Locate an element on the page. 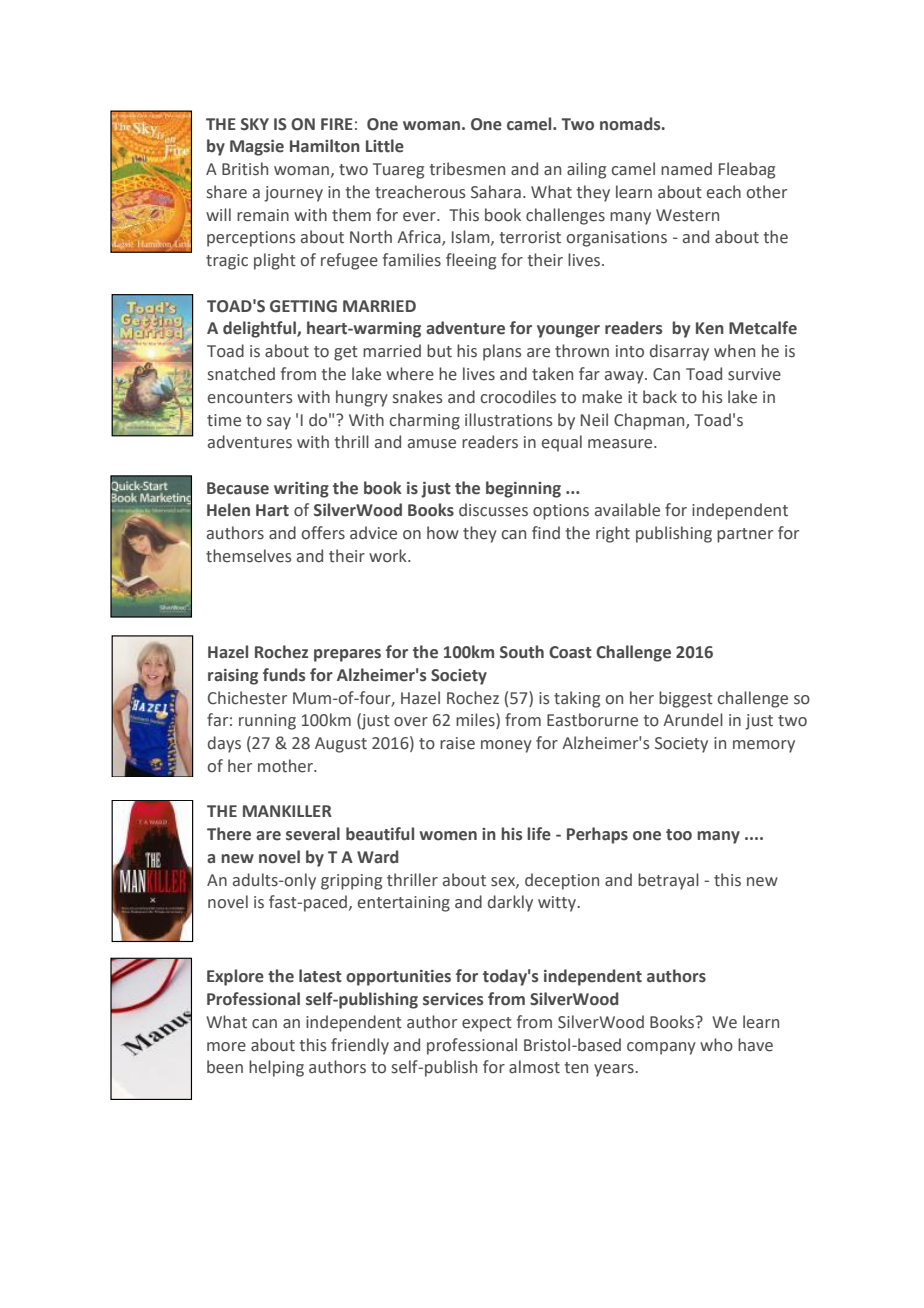  helping is located at coordinates (276, 1068).
